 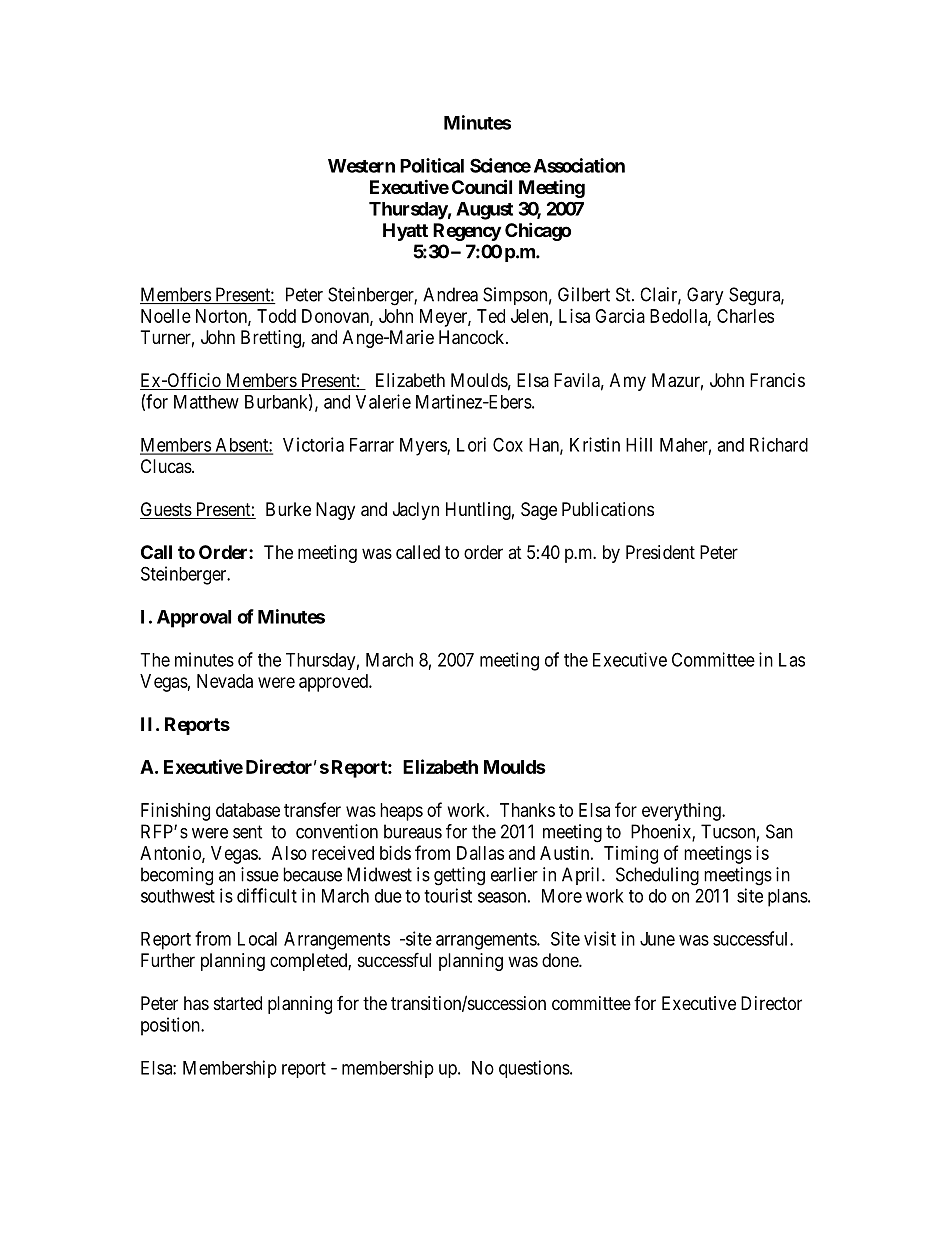 I want to click on Western, so click(x=361, y=166).
